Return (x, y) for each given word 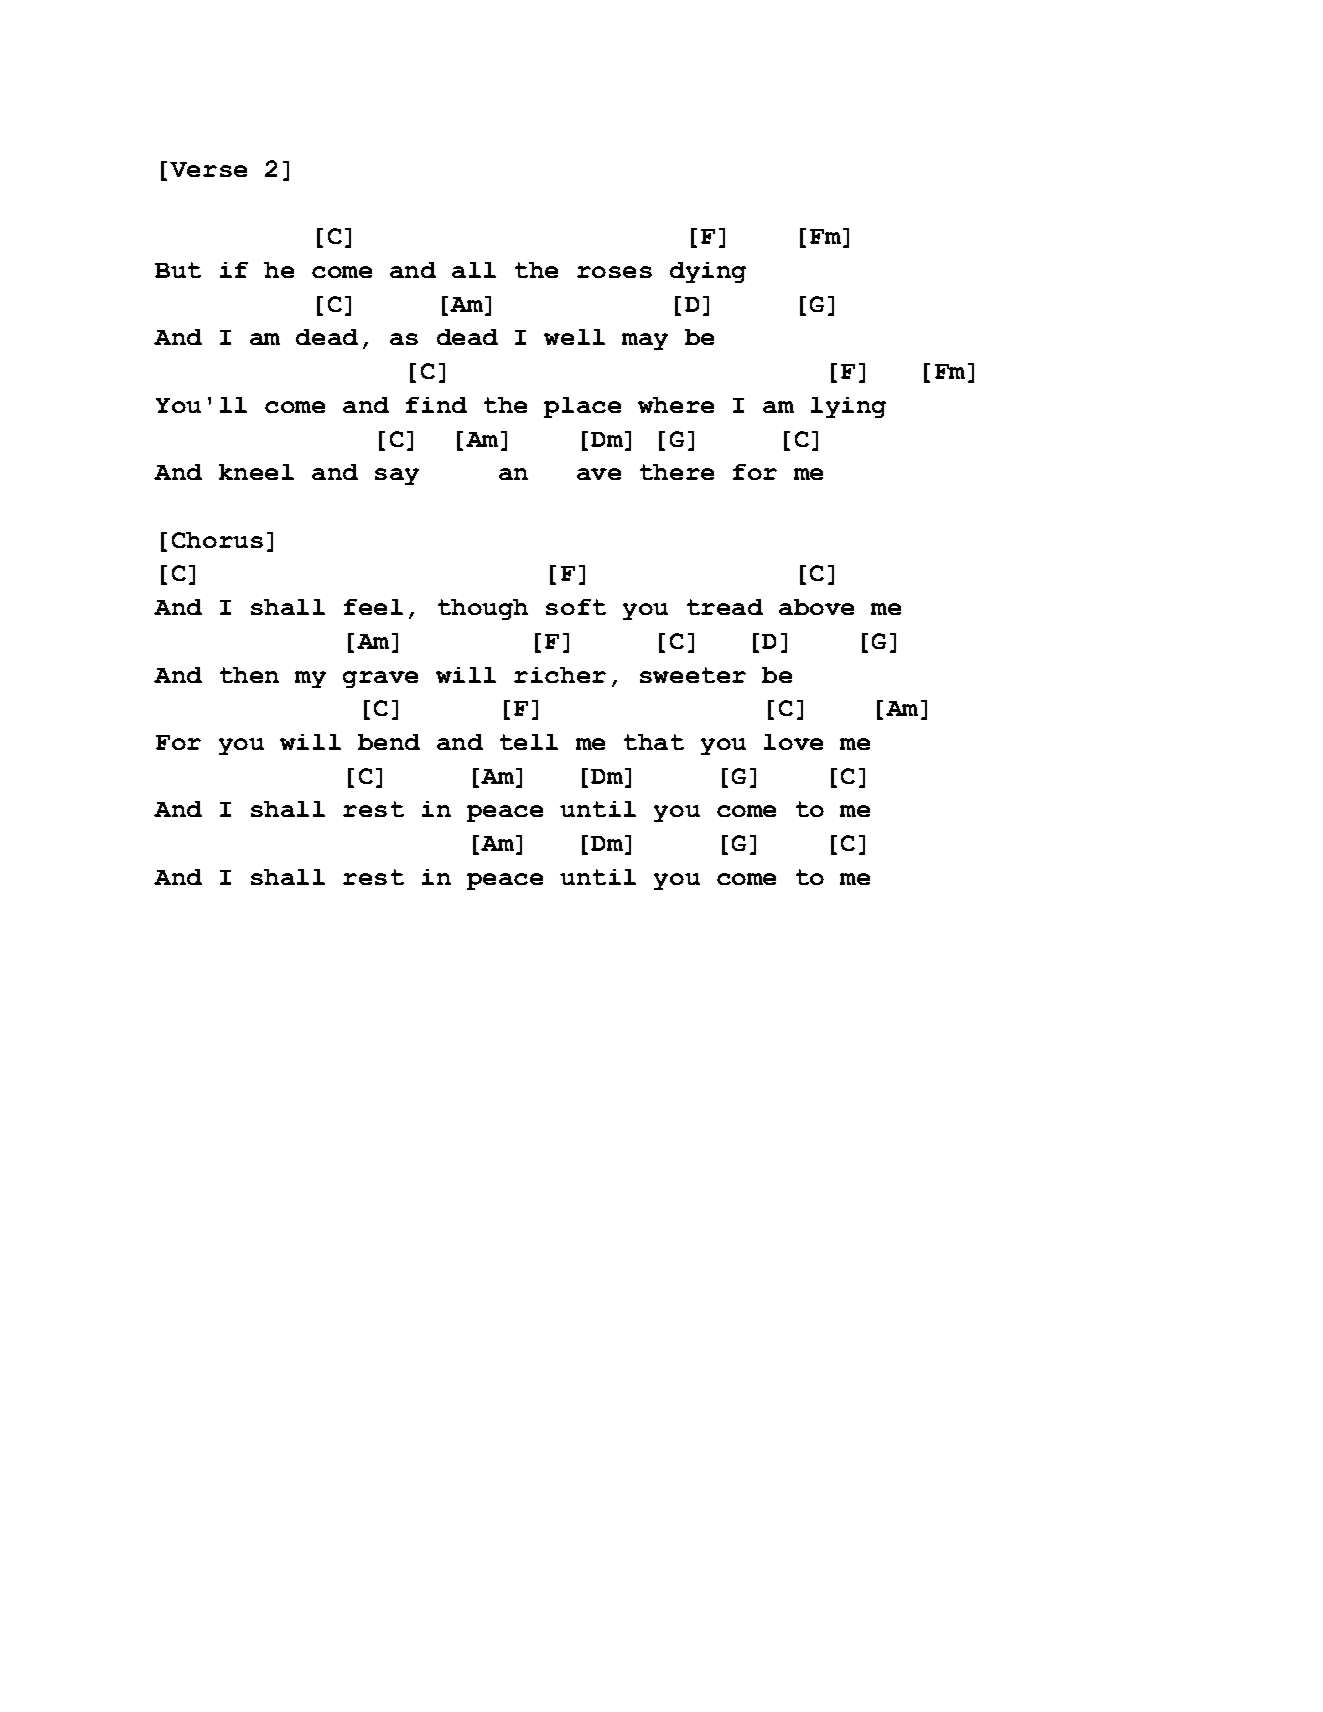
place (582, 407)
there (677, 472)
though (483, 609)
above (816, 607)
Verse (208, 169)
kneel (256, 472)
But (178, 270)
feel (373, 607)
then (249, 675)
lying (848, 407)
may (645, 341)
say (397, 476)
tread (725, 607)
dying (708, 272)
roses (614, 272)
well (574, 337)
